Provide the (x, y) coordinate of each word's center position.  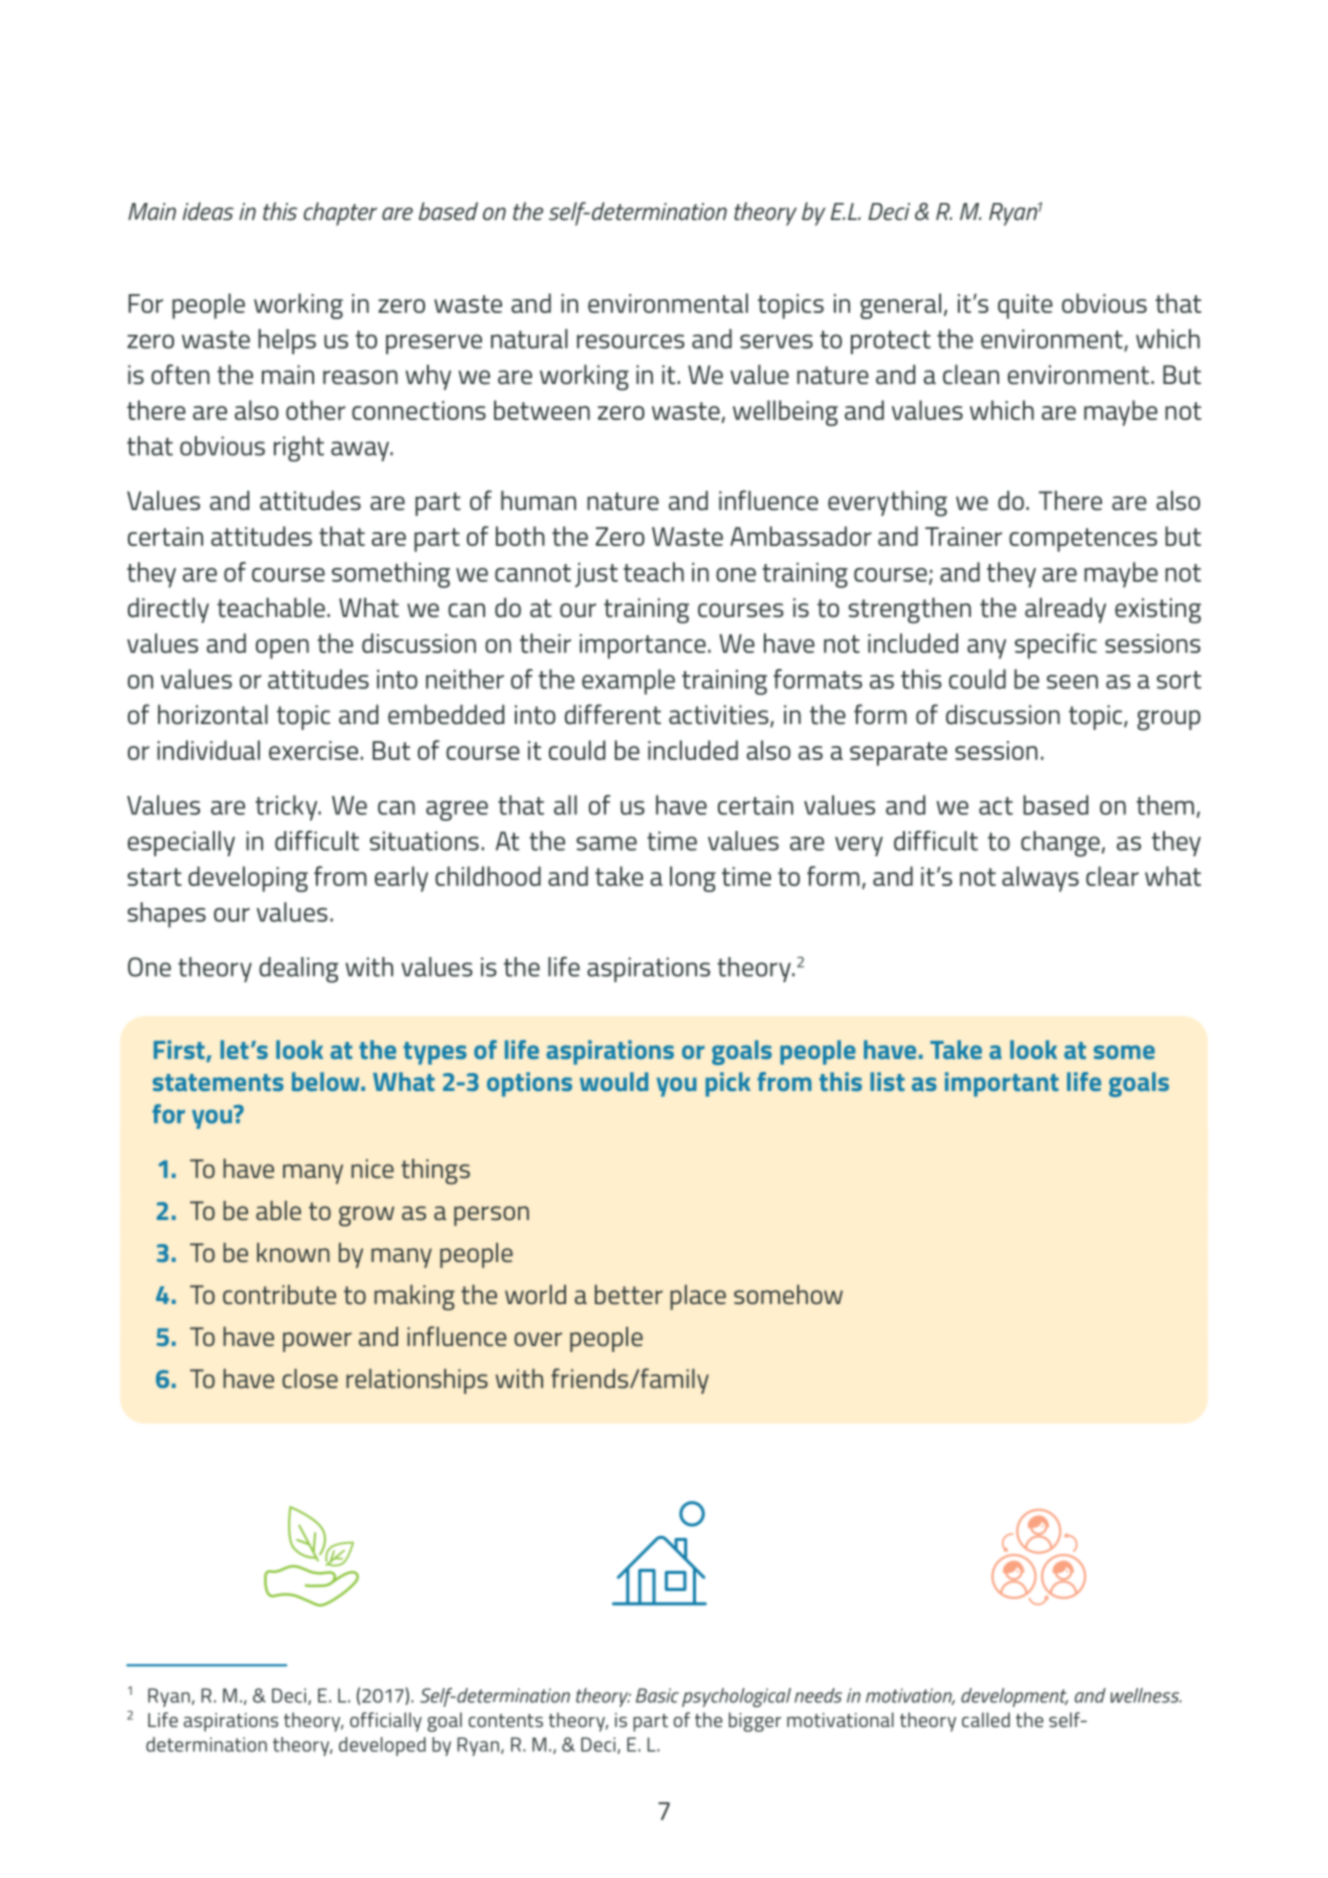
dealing (299, 970)
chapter (340, 214)
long (693, 879)
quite (1025, 306)
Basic (657, 1695)
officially (386, 1722)
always (1040, 879)
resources (631, 341)
